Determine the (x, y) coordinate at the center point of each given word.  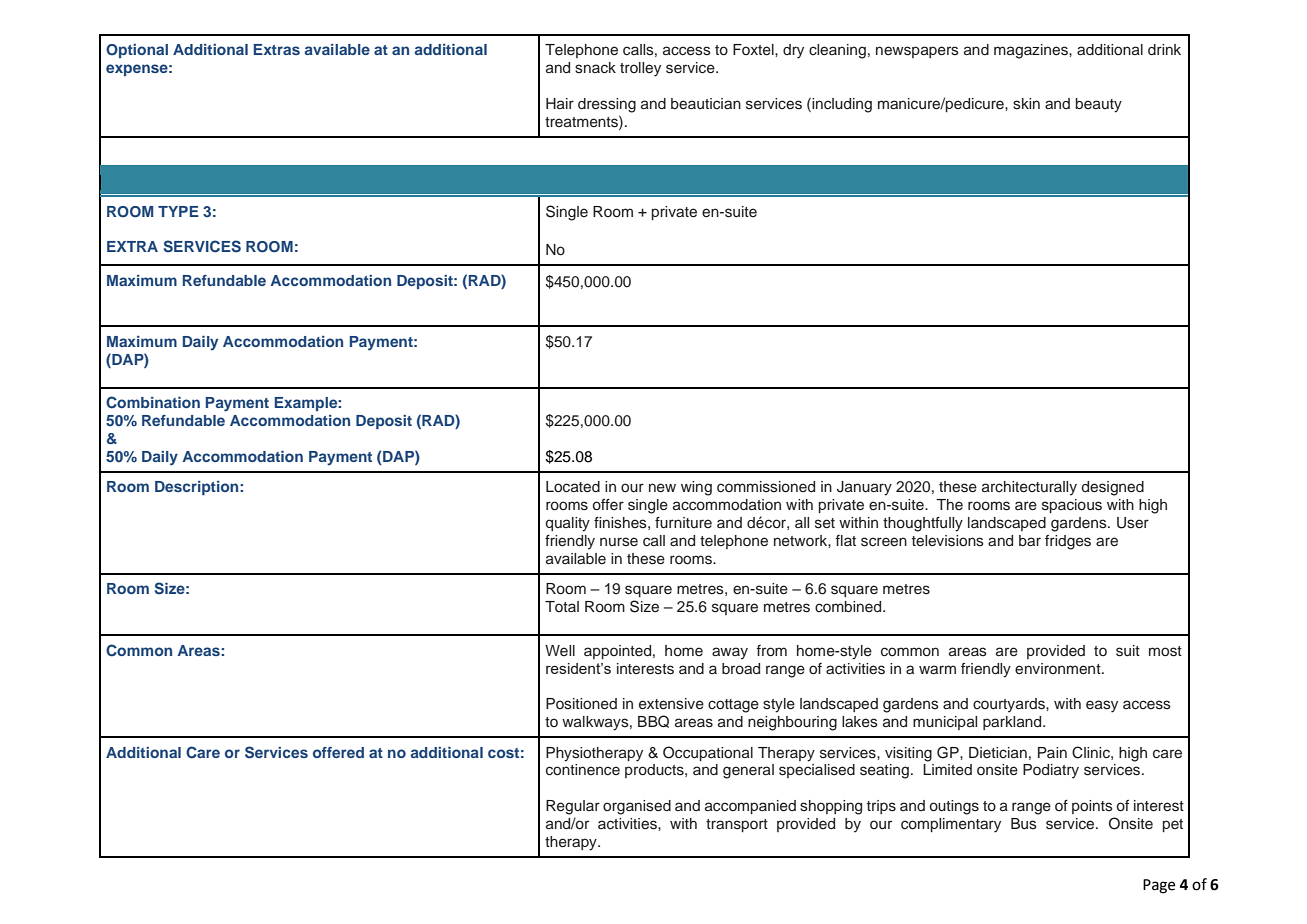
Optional (137, 51)
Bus (1024, 824)
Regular (573, 807)
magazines (1032, 51)
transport (737, 825)
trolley (640, 69)
